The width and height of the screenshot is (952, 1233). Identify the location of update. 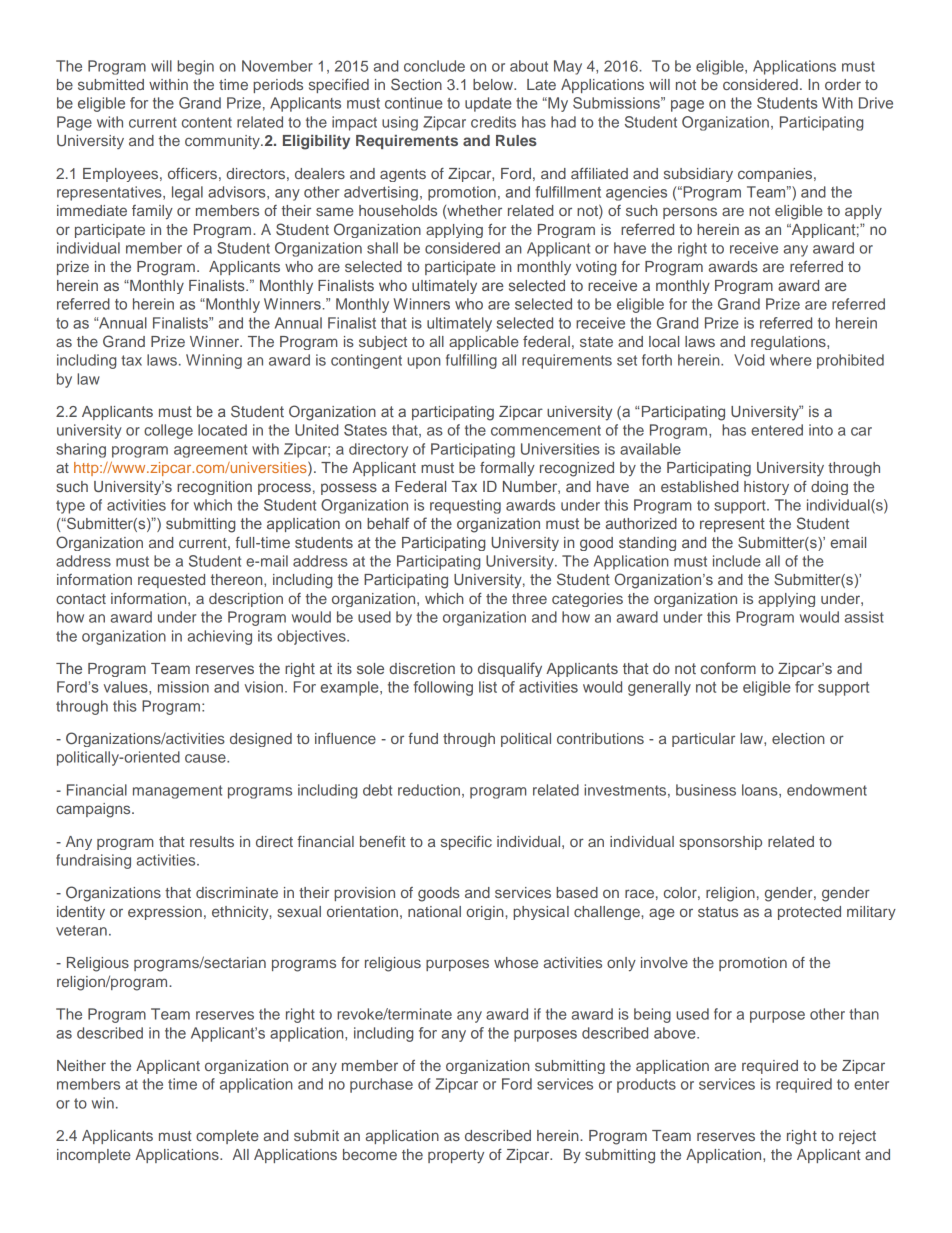
(488, 104).
